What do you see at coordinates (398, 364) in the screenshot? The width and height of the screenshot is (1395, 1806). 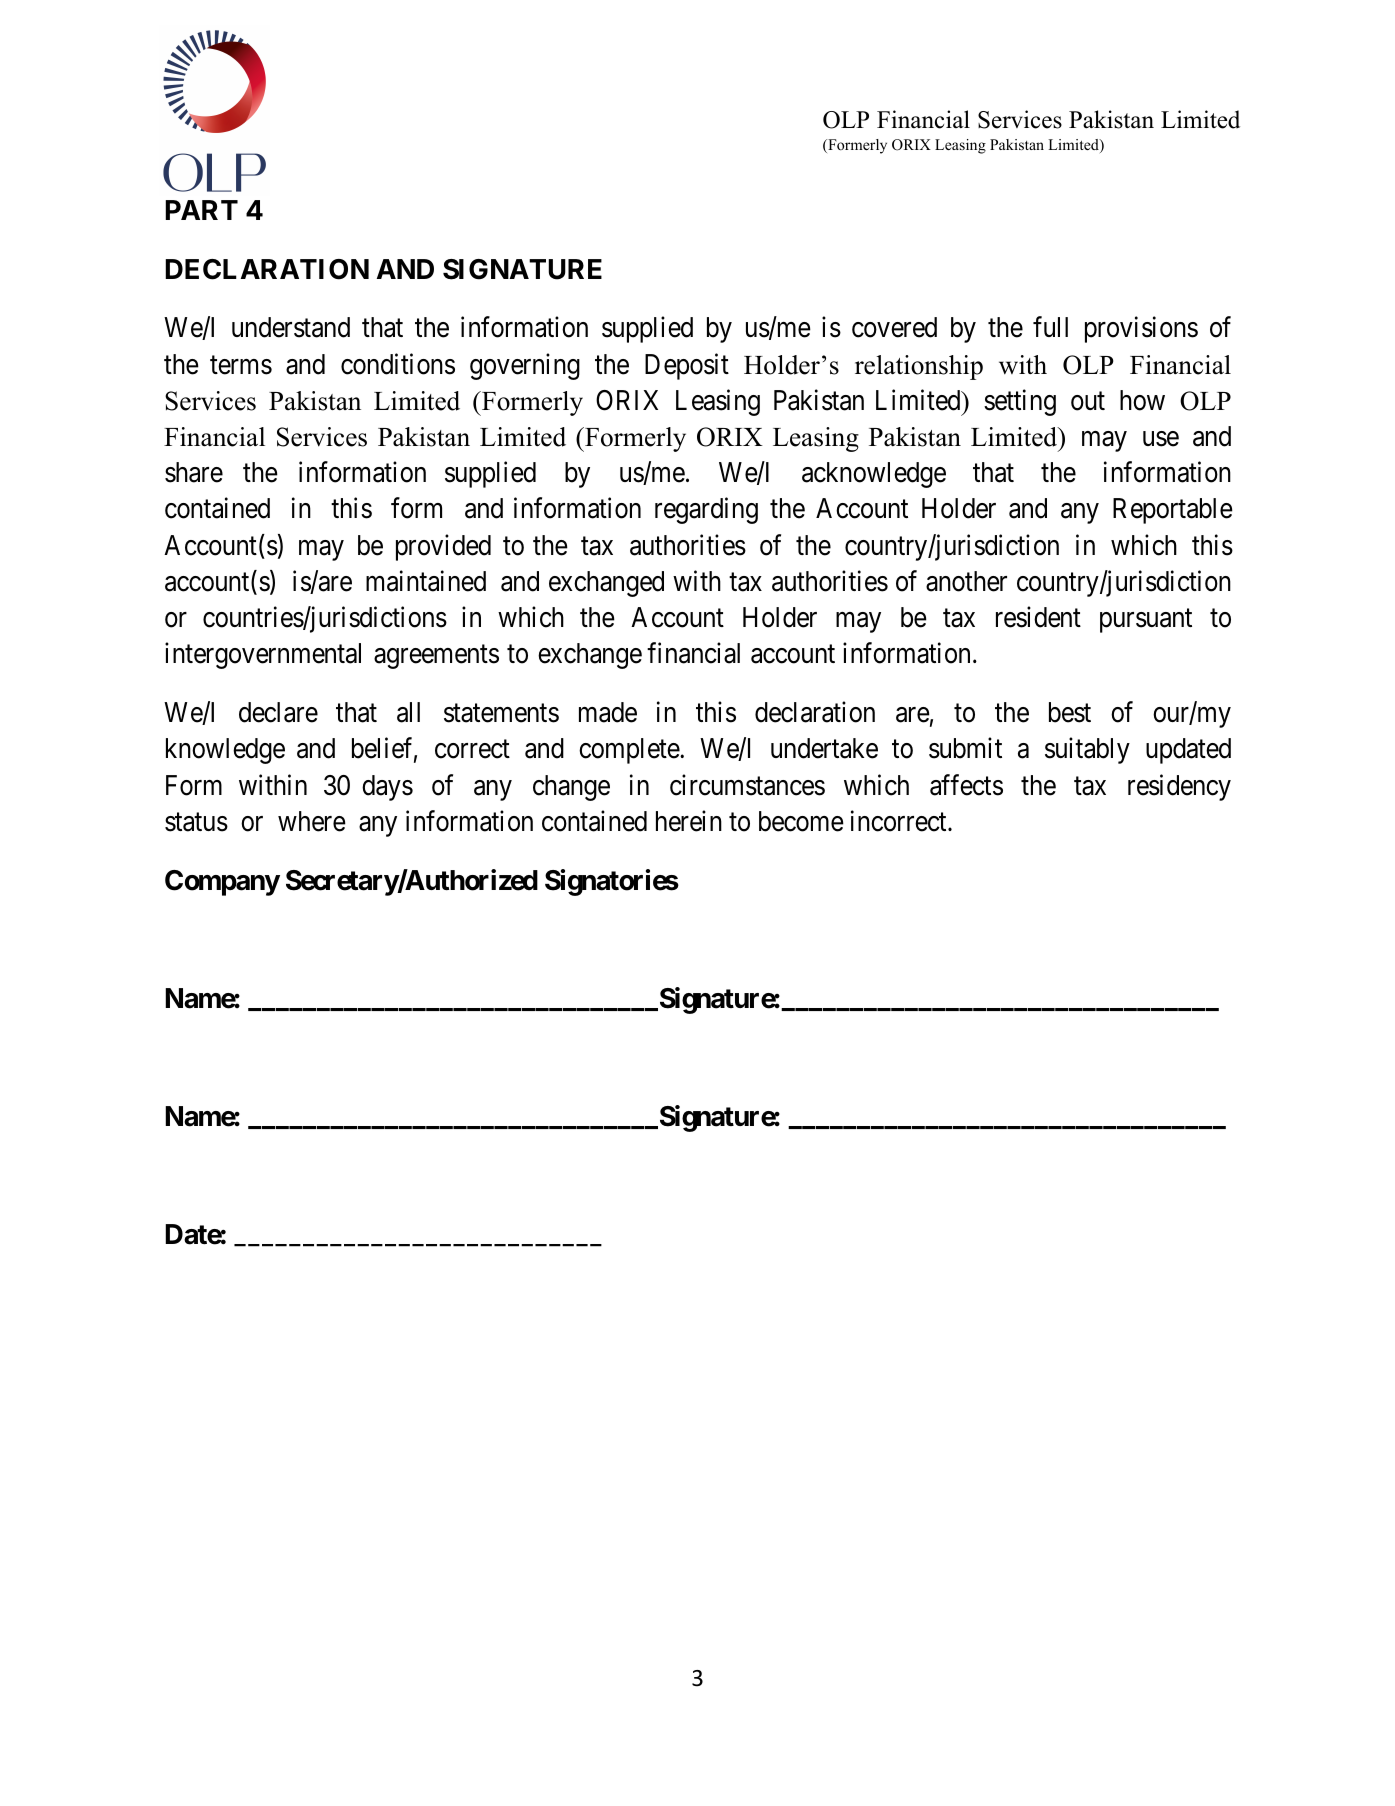 I see `conditions` at bounding box center [398, 364].
